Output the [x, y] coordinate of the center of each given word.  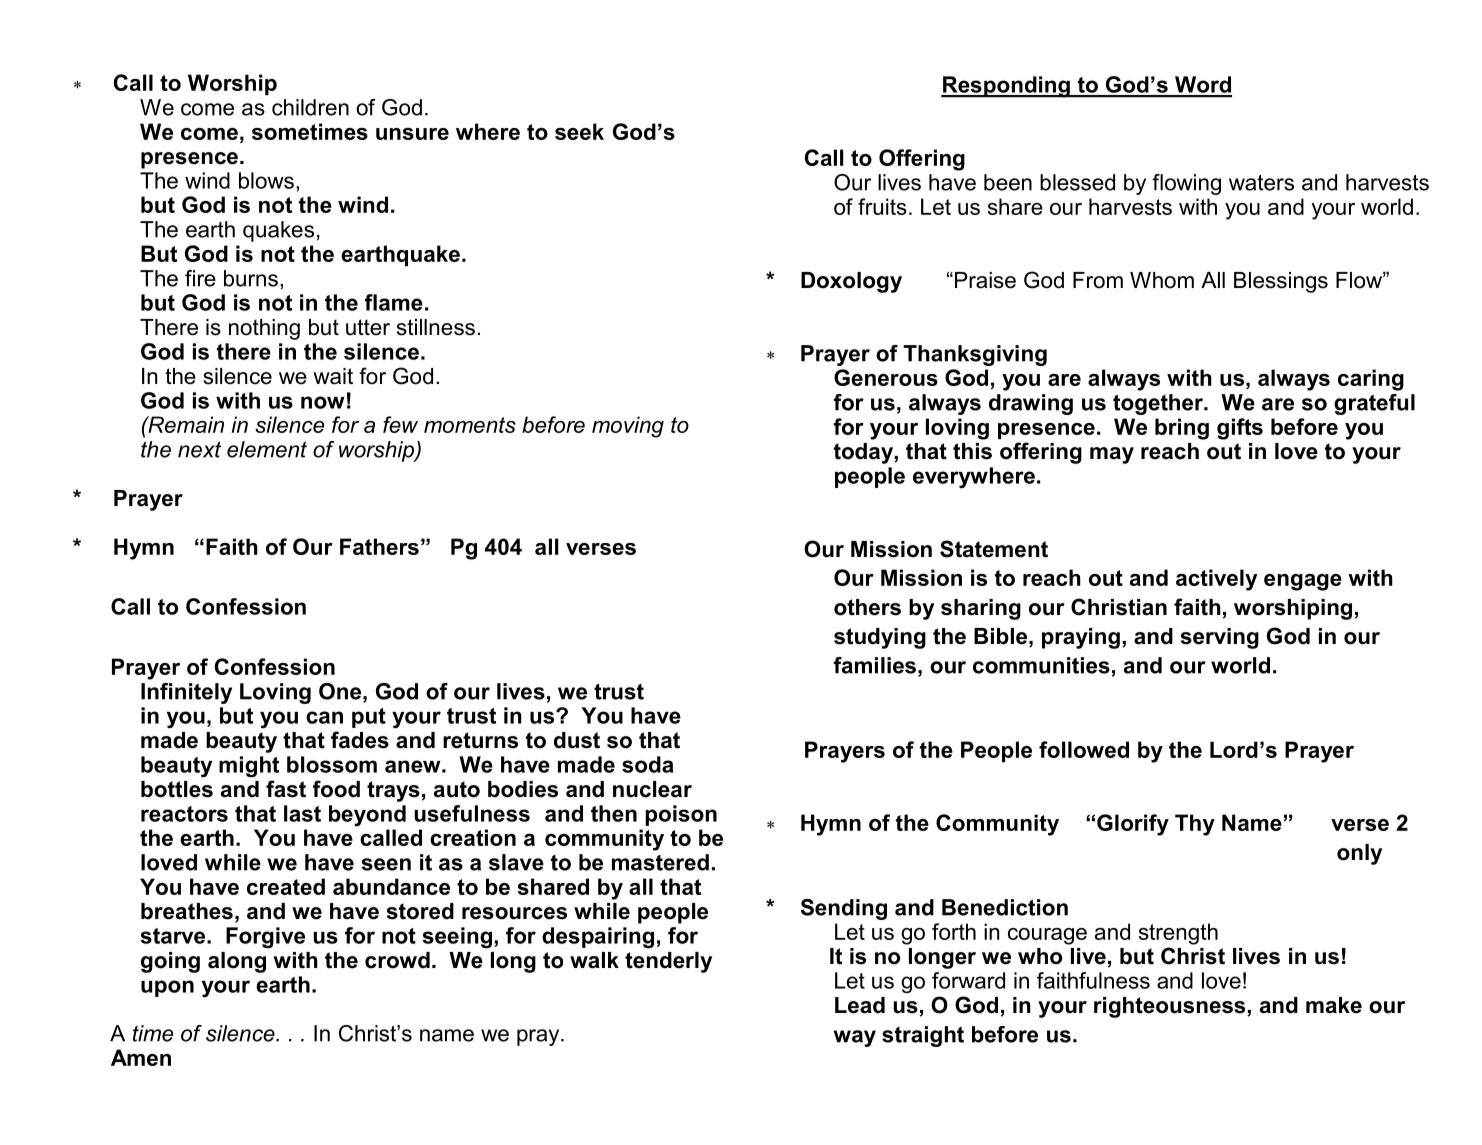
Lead [860, 1005]
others [867, 607]
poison [681, 815]
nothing [264, 329]
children [310, 107]
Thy [1195, 825]
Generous [886, 377]
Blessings [1281, 282]
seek [579, 131]
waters [1261, 183]
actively [1216, 580]
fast [286, 789]
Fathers [379, 546]
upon [167, 988]
